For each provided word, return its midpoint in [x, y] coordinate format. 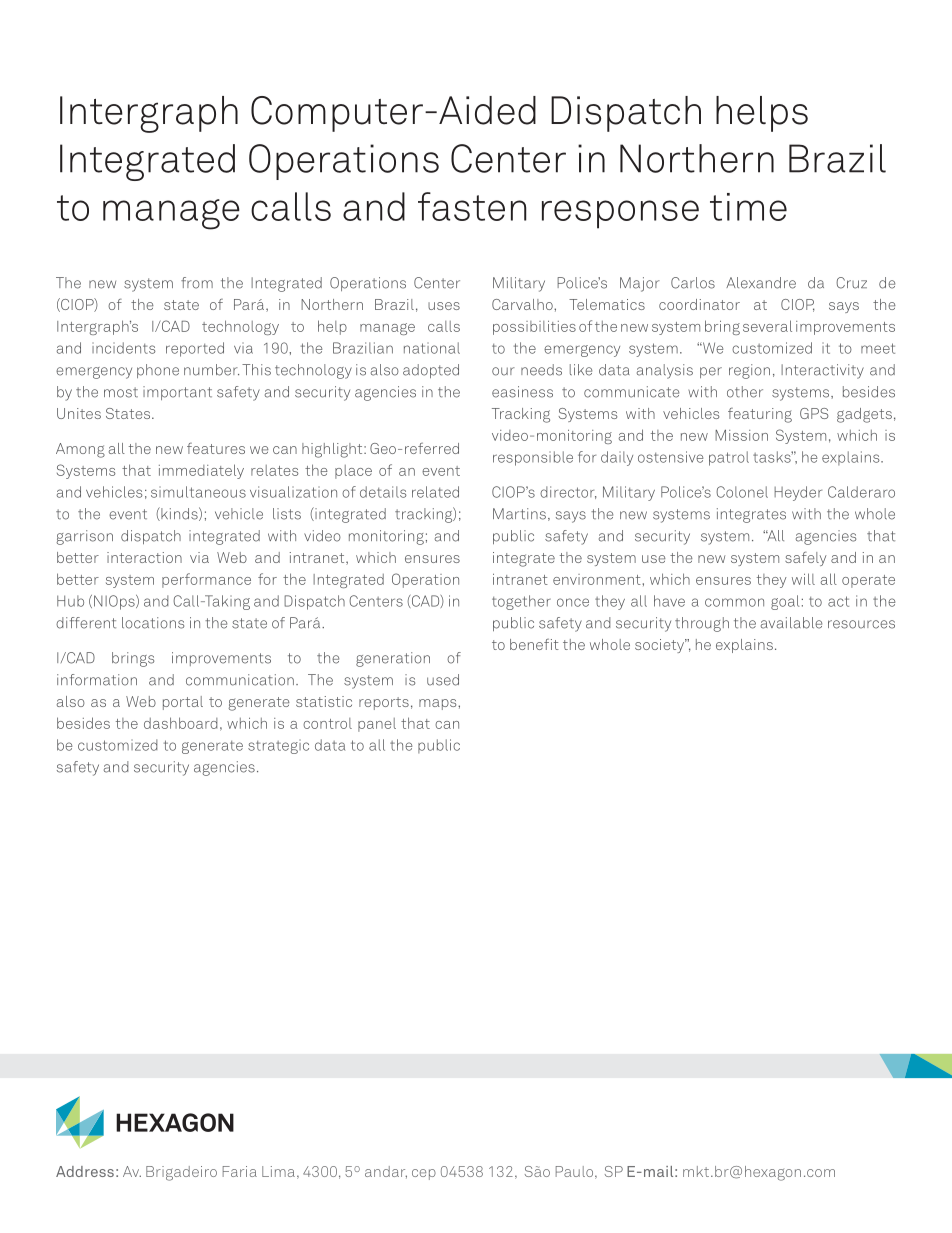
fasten [472, 206]
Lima [278, 1171]
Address [85, 1171]
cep [424, 1174]
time [748, 207]
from [197, 283]
